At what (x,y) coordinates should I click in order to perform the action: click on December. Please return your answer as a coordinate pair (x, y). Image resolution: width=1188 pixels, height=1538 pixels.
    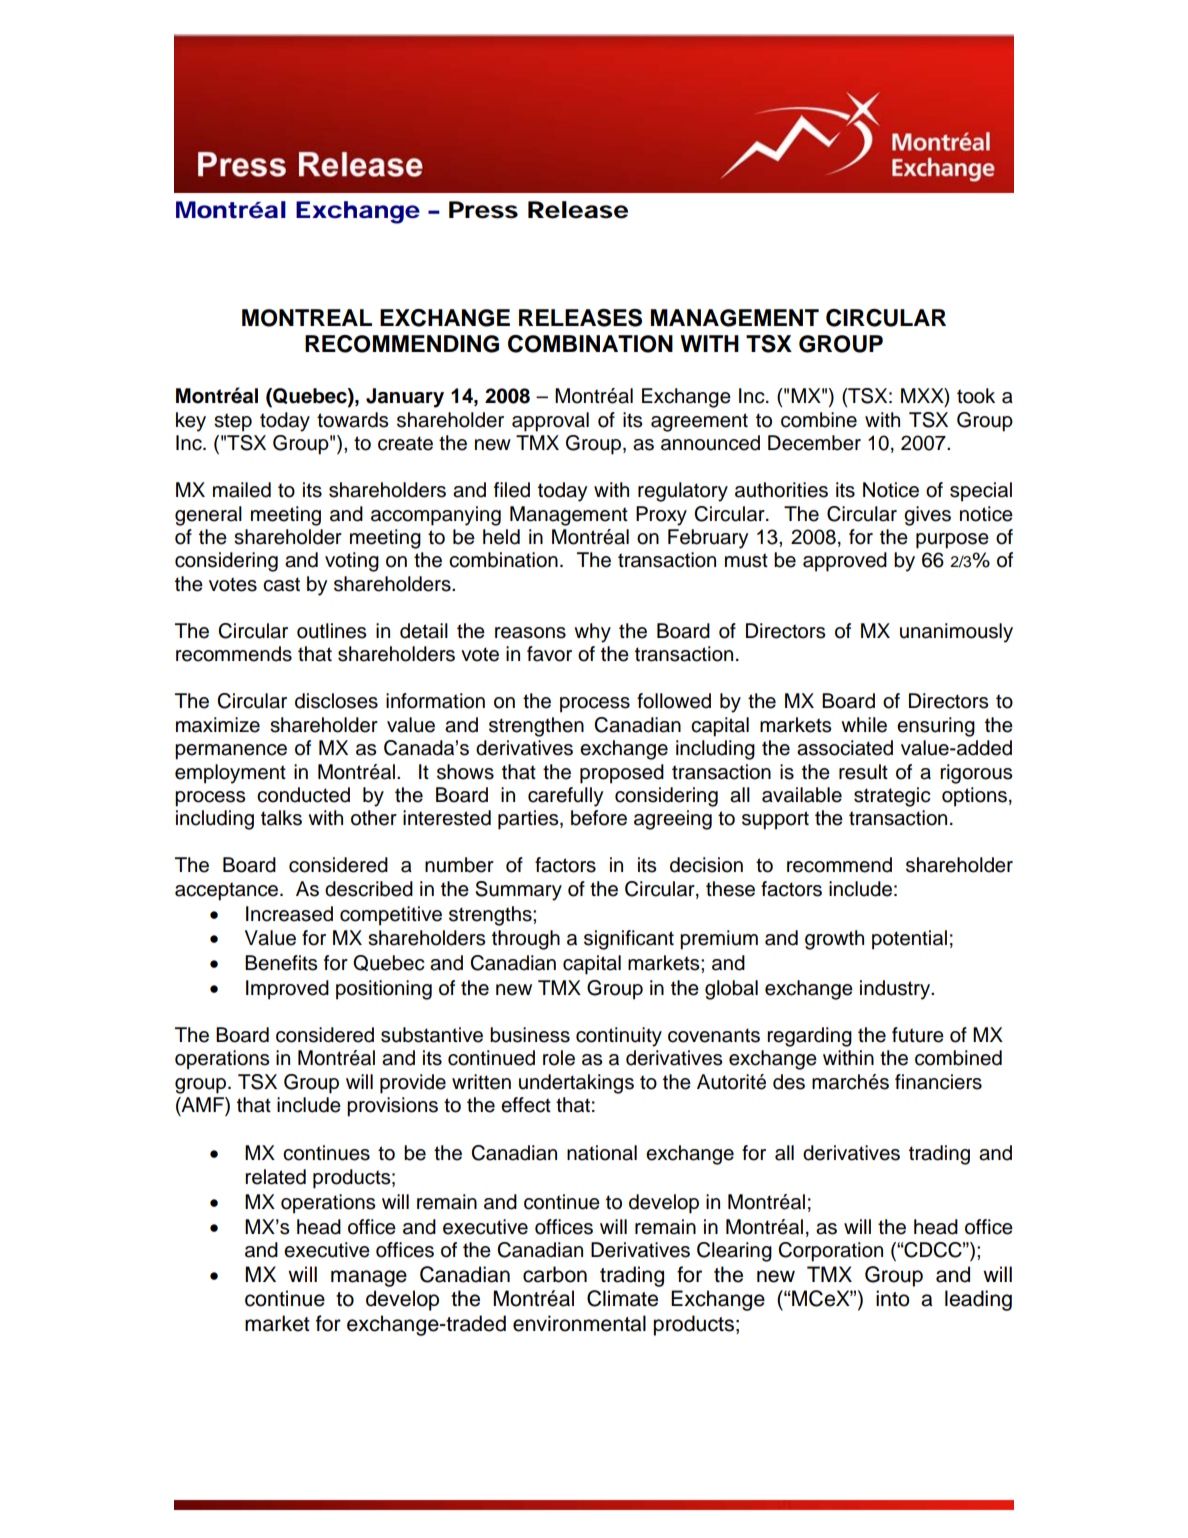
    Looking at the image, I should click on (814, 443).
